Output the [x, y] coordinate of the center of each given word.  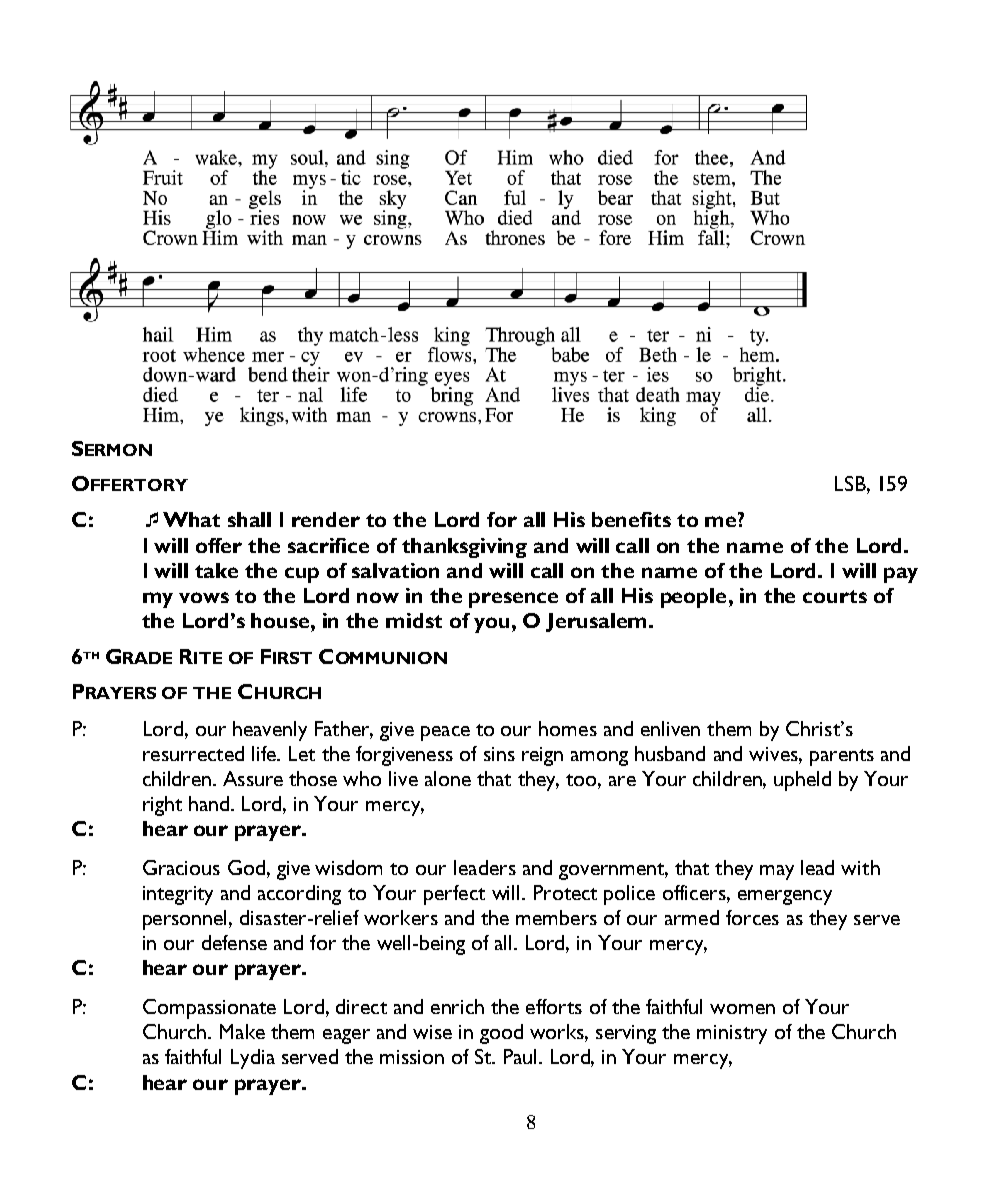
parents [842, 757]
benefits [631, 519]
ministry [732, 1034]
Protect [565, 892]
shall [249, 519]
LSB [851, 483]
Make [242, 1031]
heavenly [270, 731]
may [777, 872]
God [246, 867]
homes [568, 728]
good [501, 1034]
